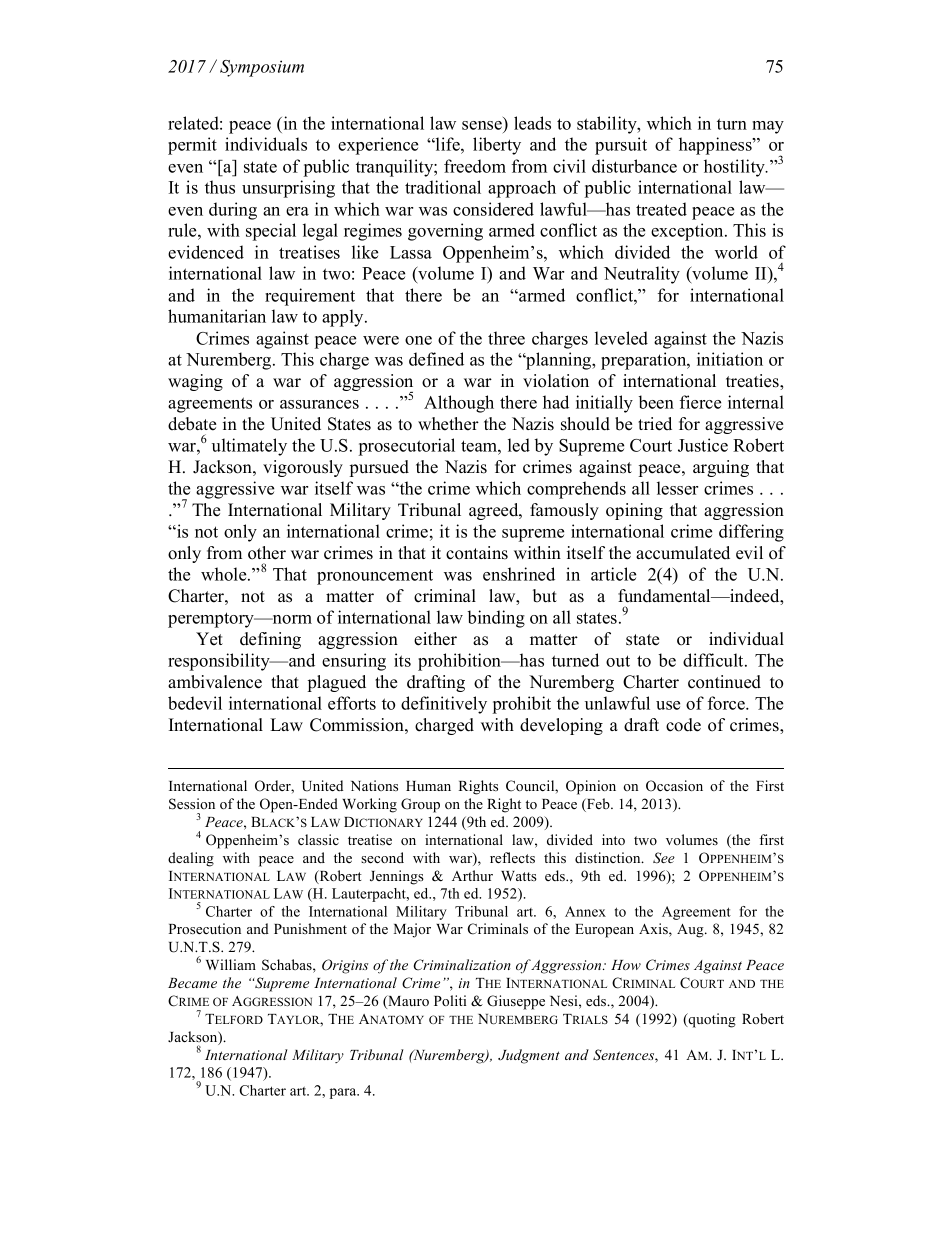 The image size is (952, 1233). Describe the element at coordinates (482, 125) in the screenshot. I see `sense` at that location.
